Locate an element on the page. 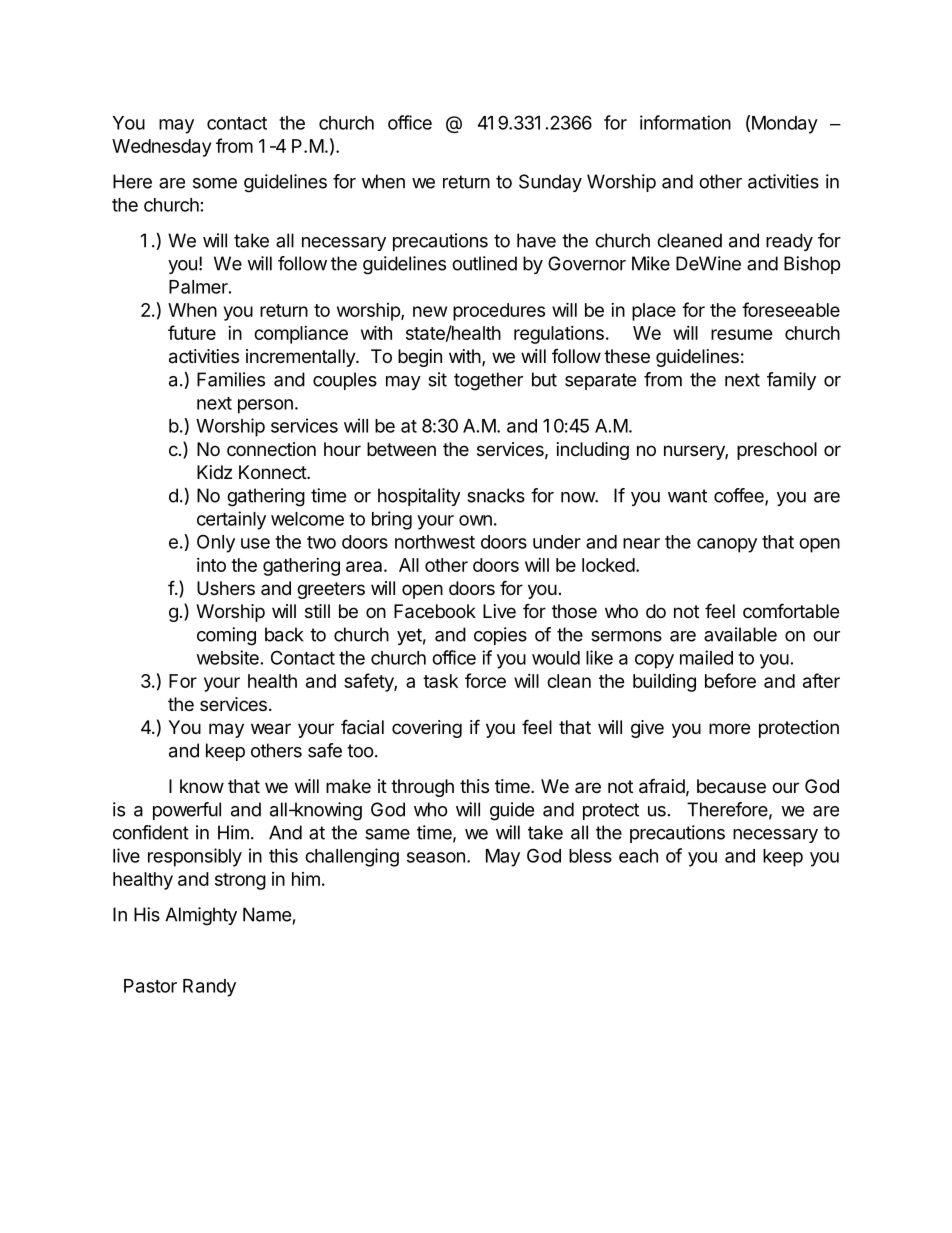 The height and width of the document is (1233, 952). season is located at coordinates (436, 857).
